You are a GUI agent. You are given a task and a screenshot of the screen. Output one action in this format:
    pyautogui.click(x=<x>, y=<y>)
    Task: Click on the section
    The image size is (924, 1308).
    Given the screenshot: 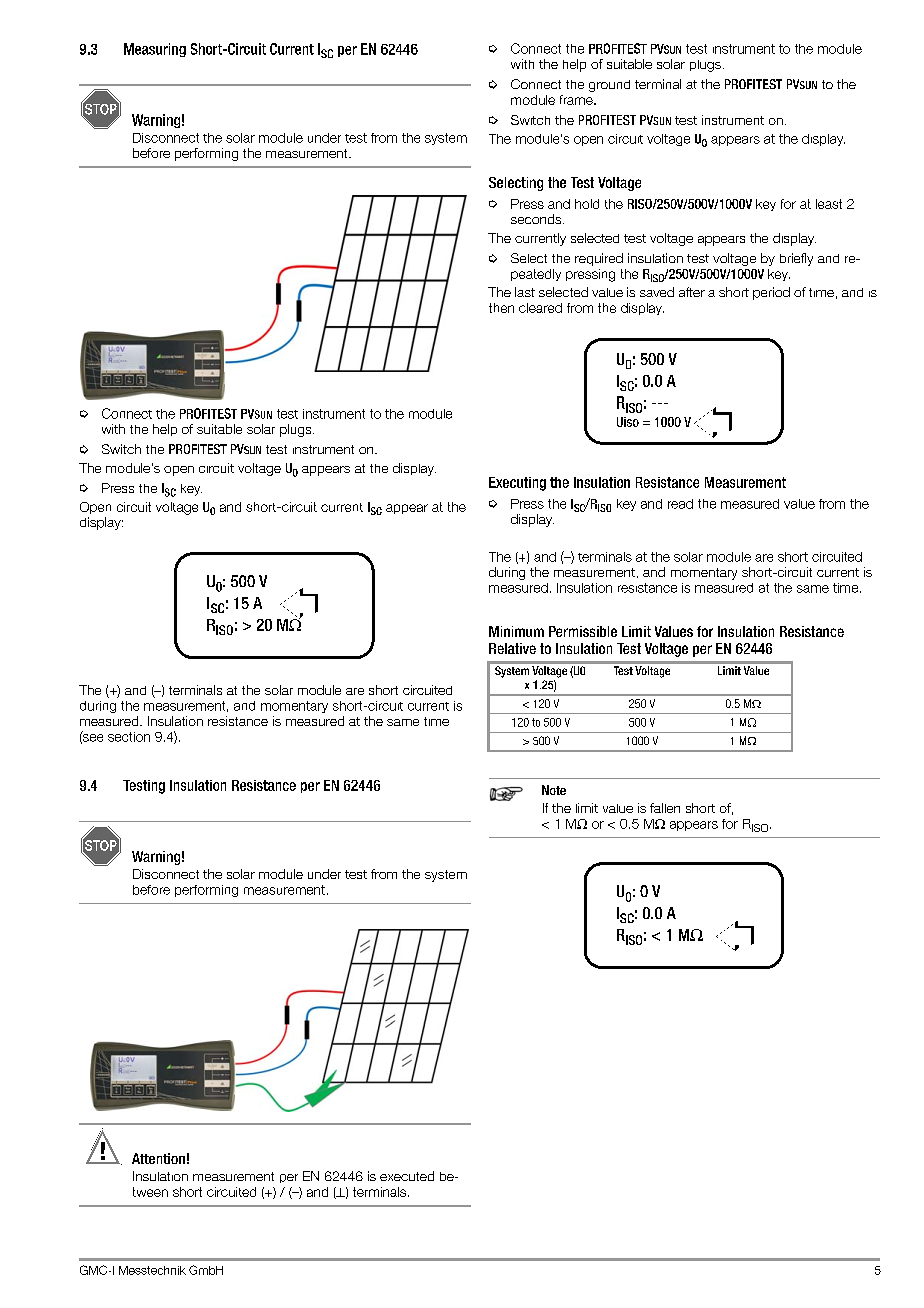 What is the action you would take?
    pyautogui.click(x=129, y=737)
